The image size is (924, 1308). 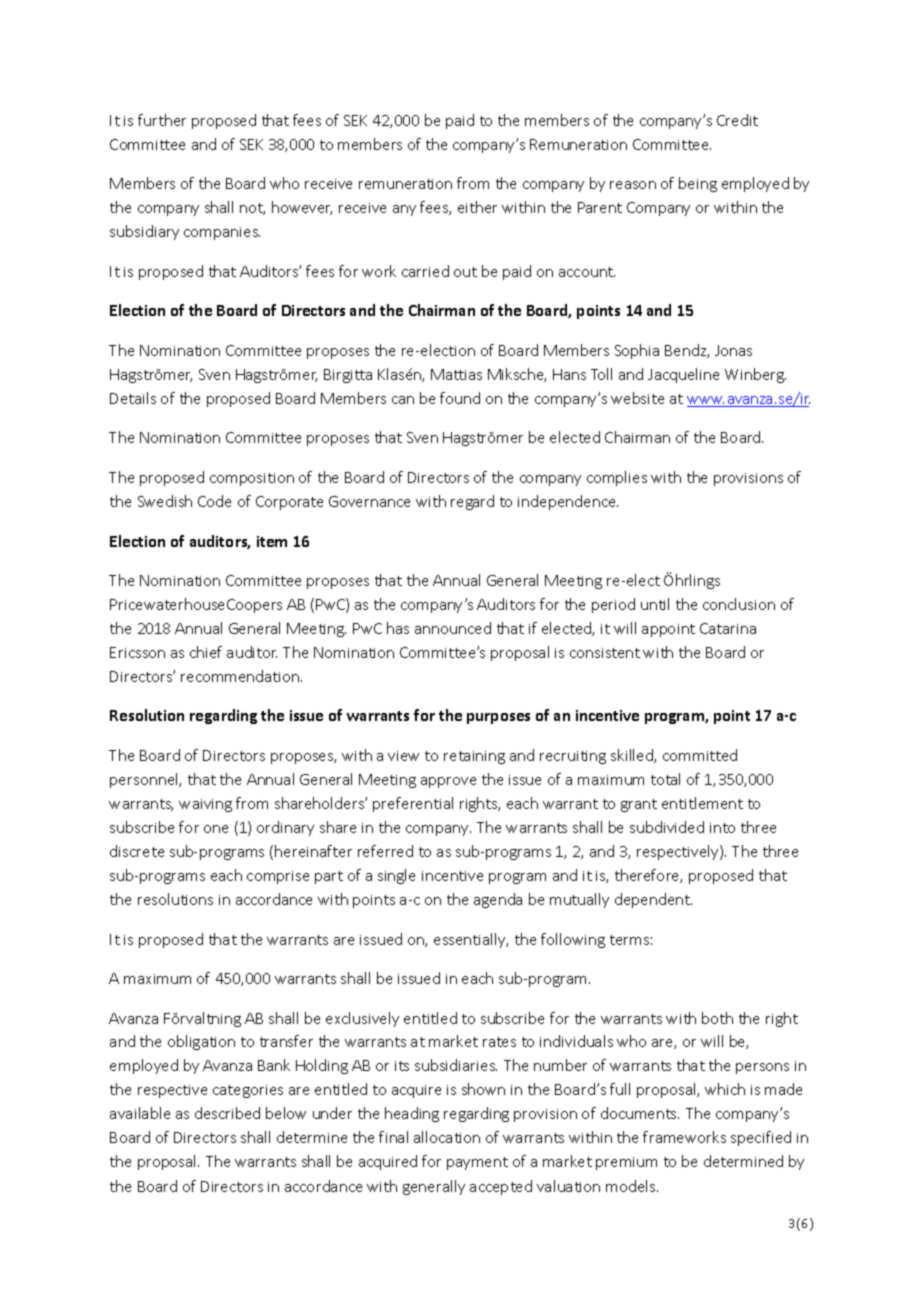 What do you see at coordinates (214, 501) in the screenshot?
I see `Code` at bounding box center [214, 501].
